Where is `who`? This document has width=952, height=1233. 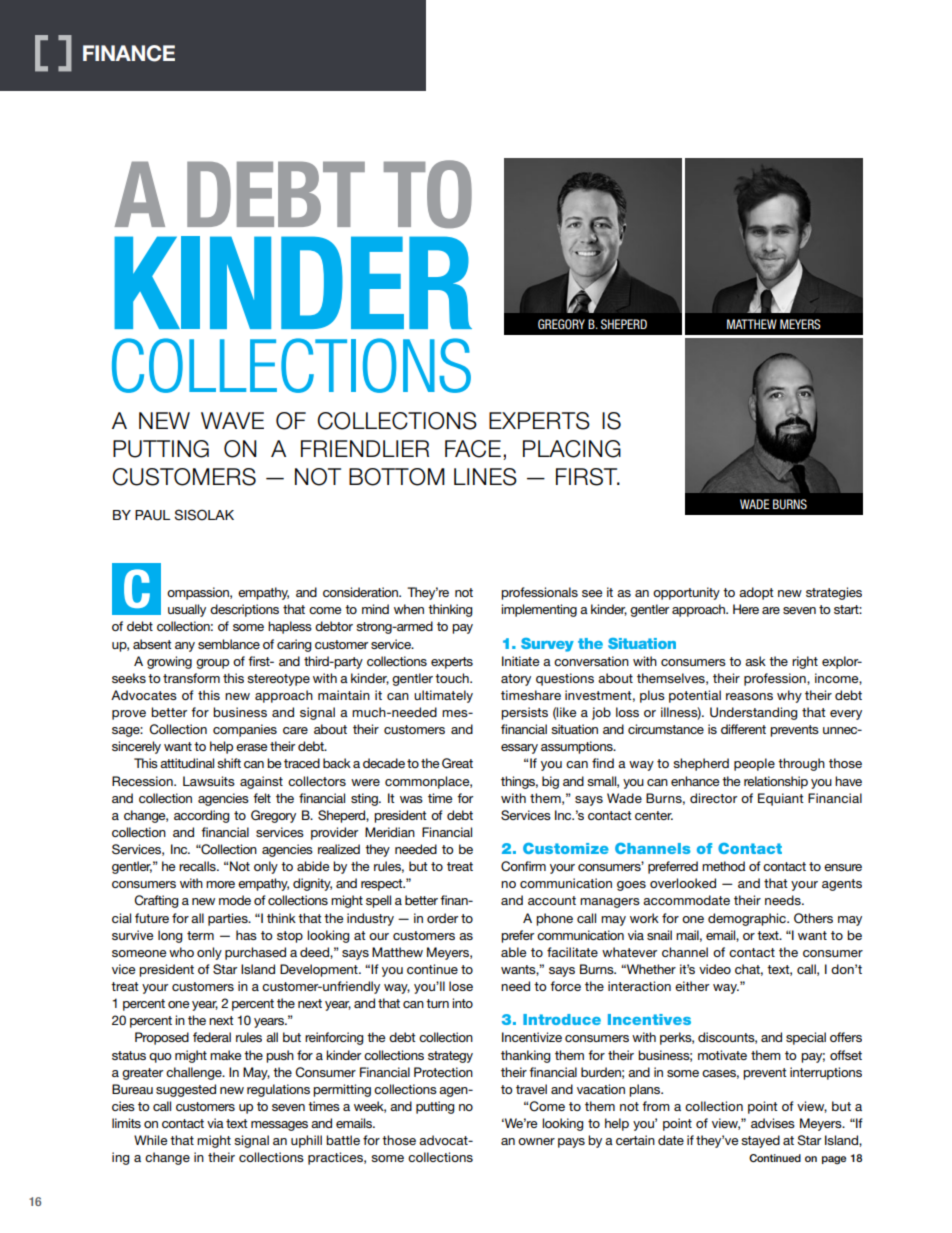 who is located at coordinates (181, 952).
